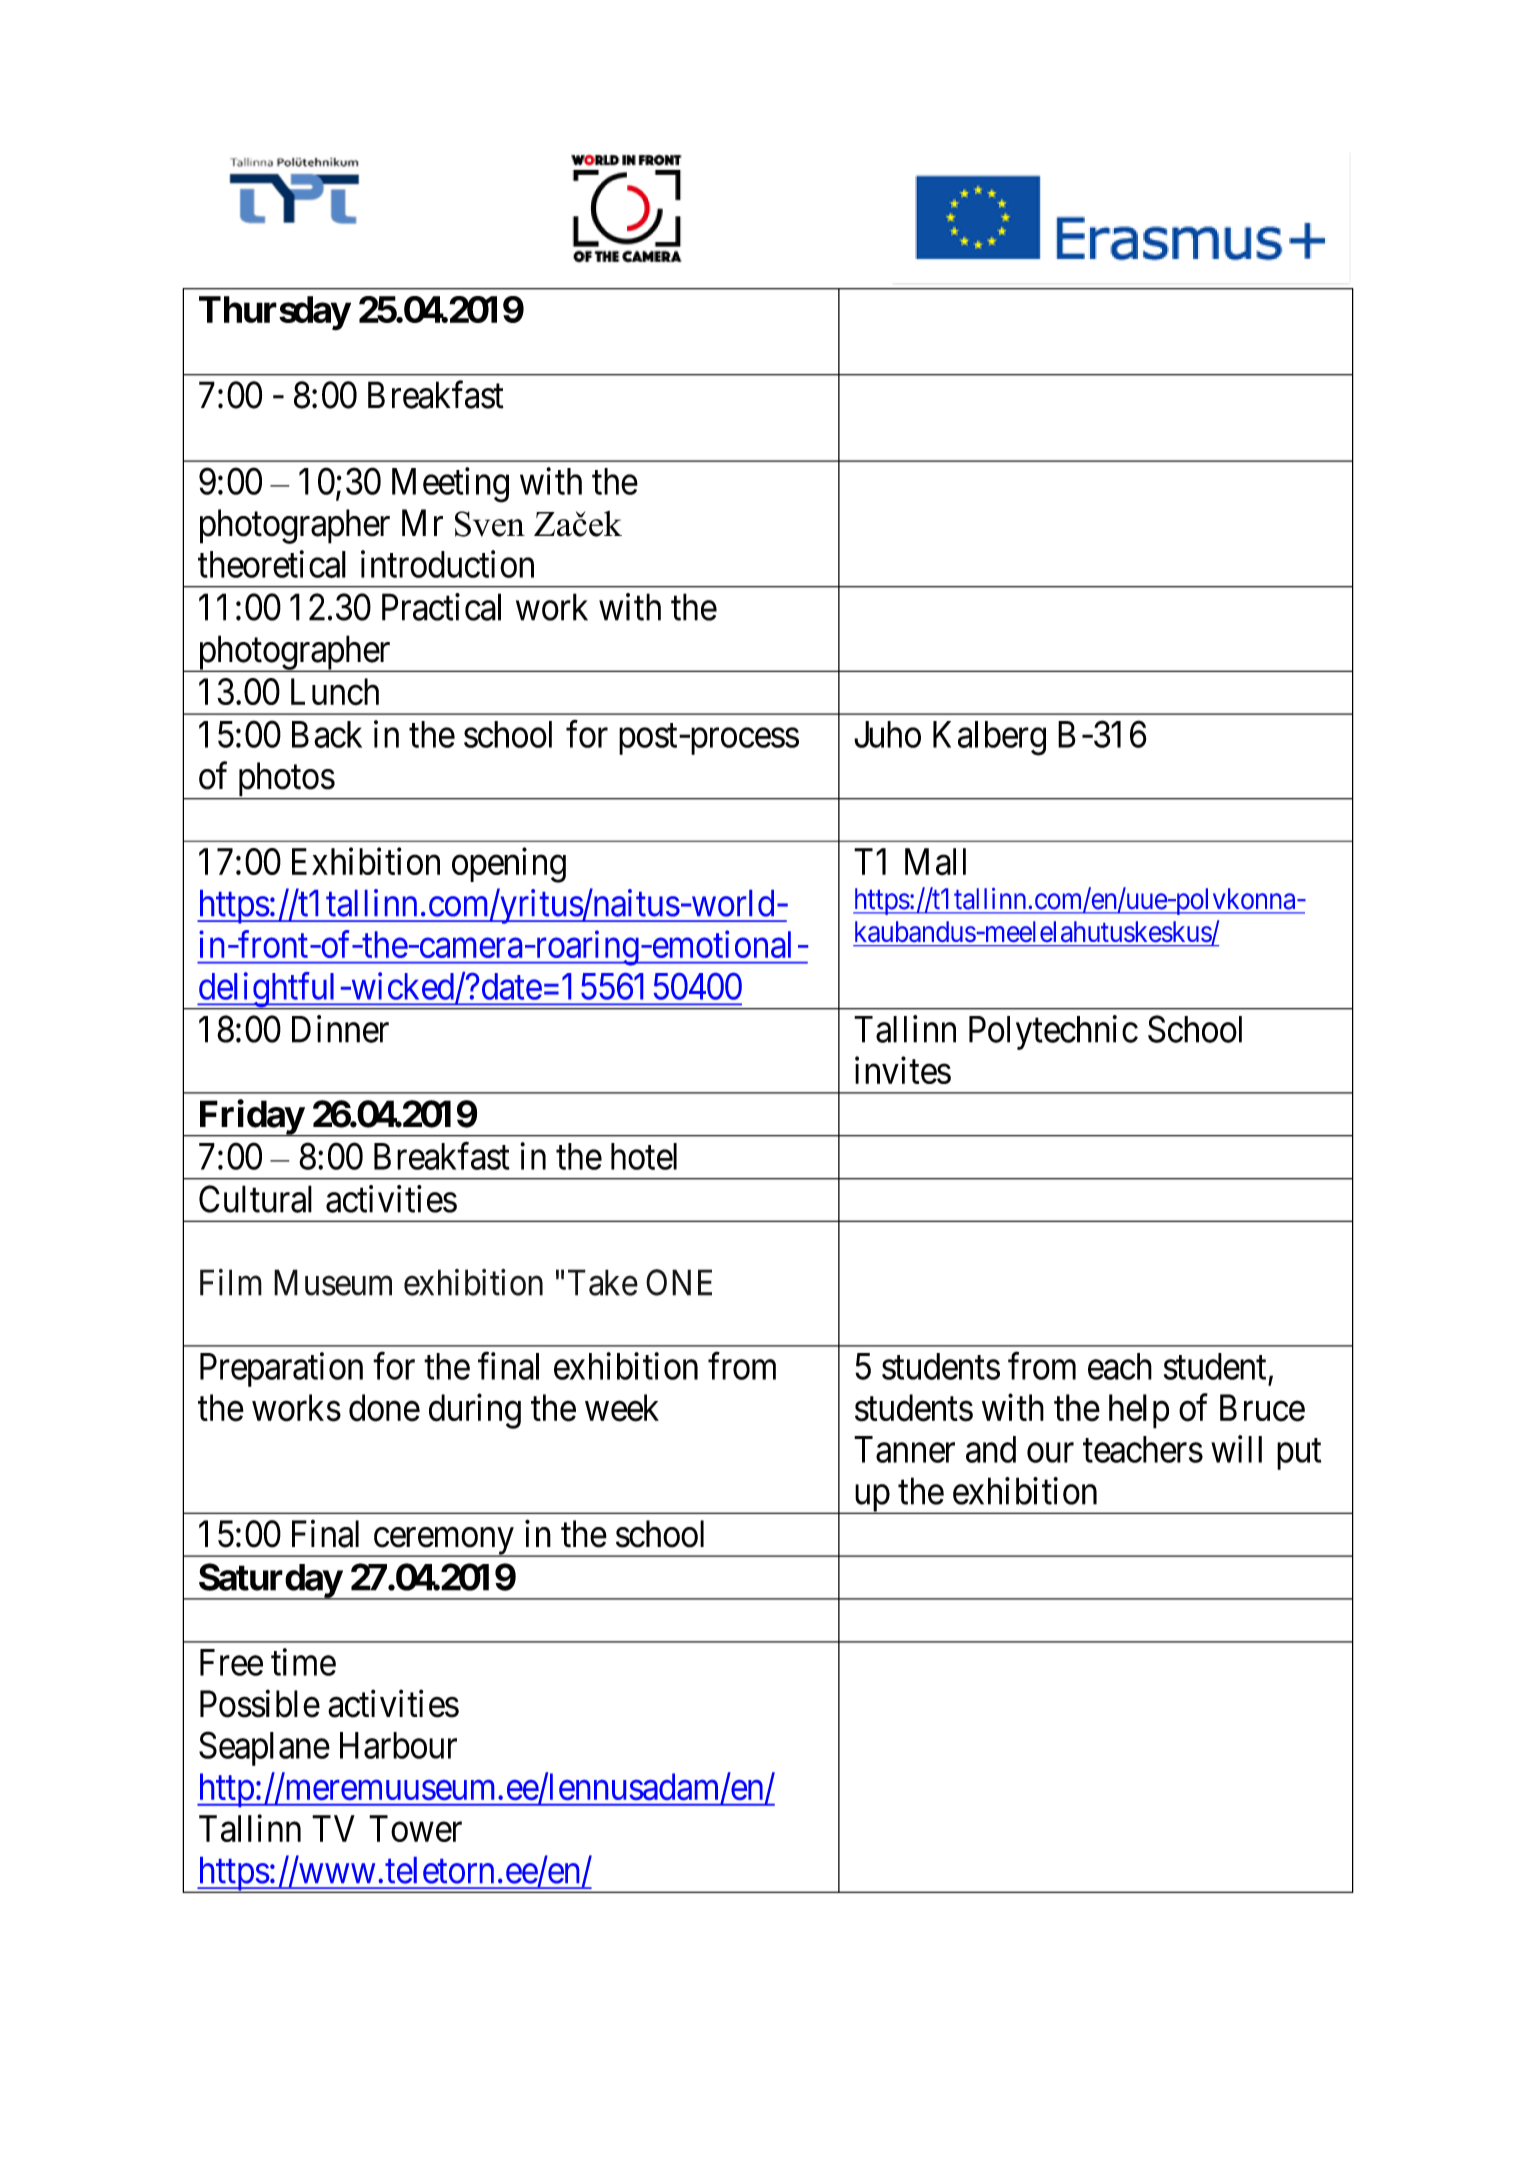  Describe the element at coordinates (1139, 1411) in the screenshot. I see `help` at that location.
